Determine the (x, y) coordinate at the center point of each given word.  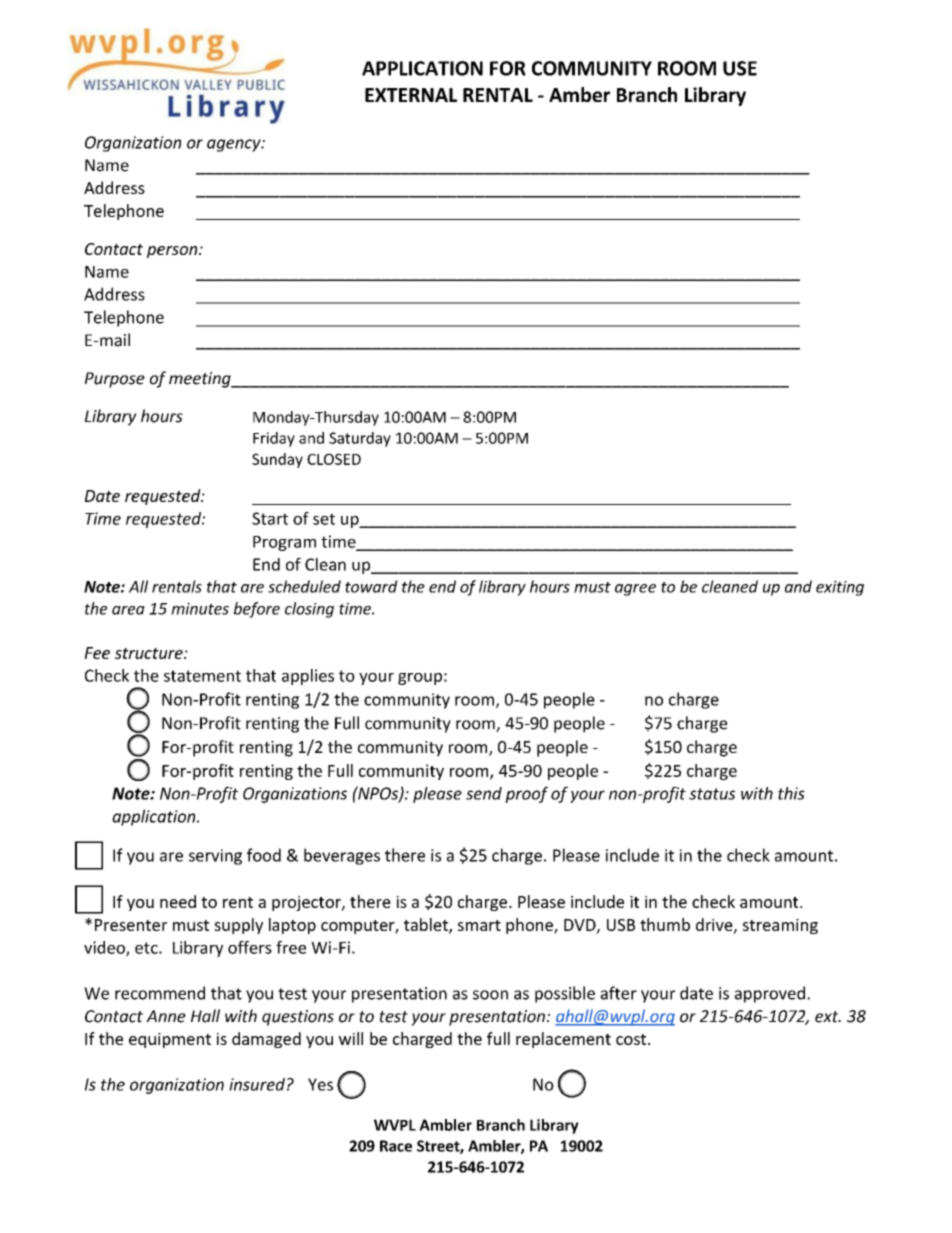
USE (740, 68)
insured (257, 1084)
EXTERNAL (411, 95)
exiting (840, 588)
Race (396, 1146)
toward (371, 586)
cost (632, 1039)
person (173, 252)
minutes (200, 608)
